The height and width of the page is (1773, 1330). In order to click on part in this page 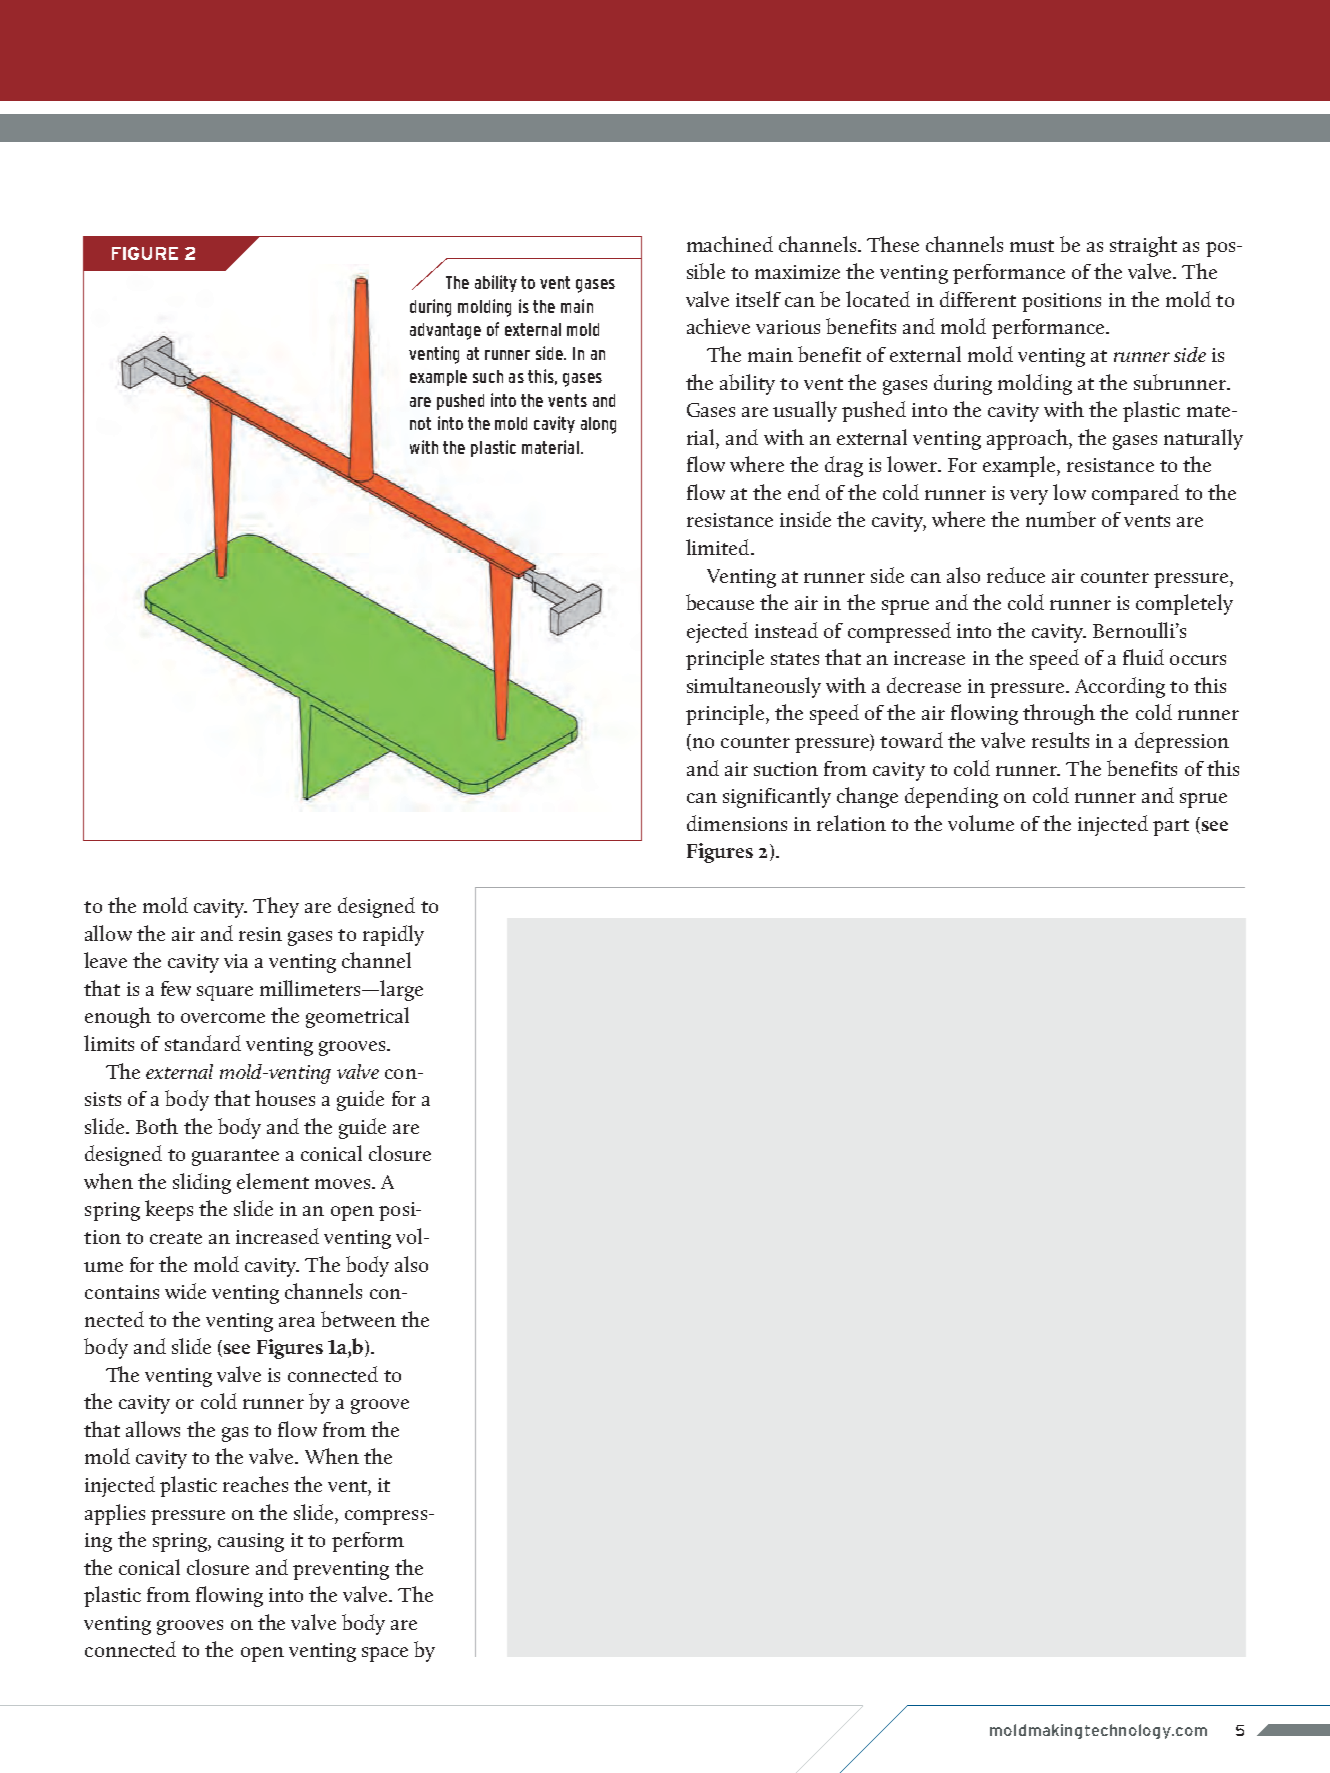, I will do `click(1171, 827)`.
